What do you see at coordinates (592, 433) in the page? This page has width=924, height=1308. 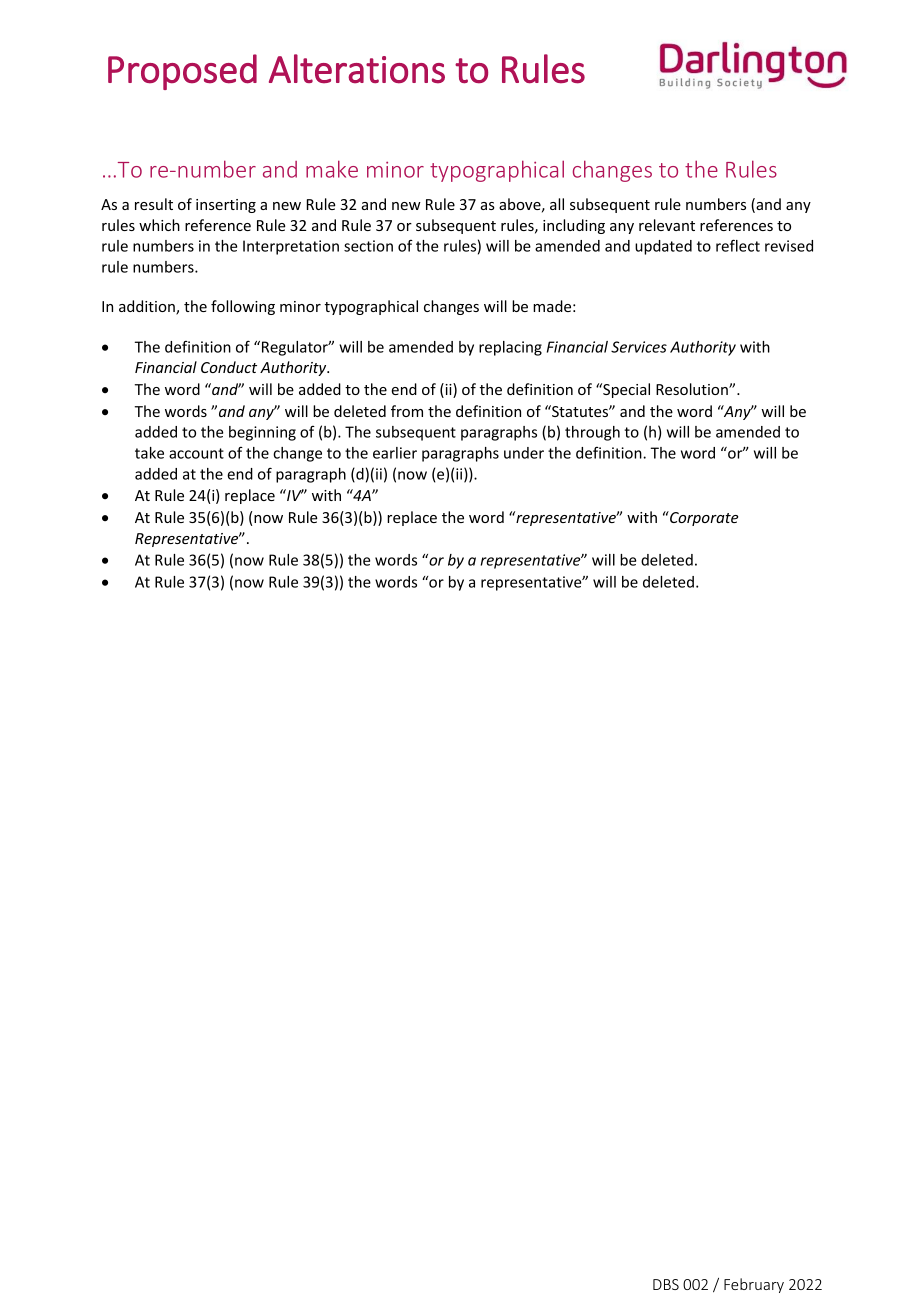 I see `through` at bounding box center [592, 433].
